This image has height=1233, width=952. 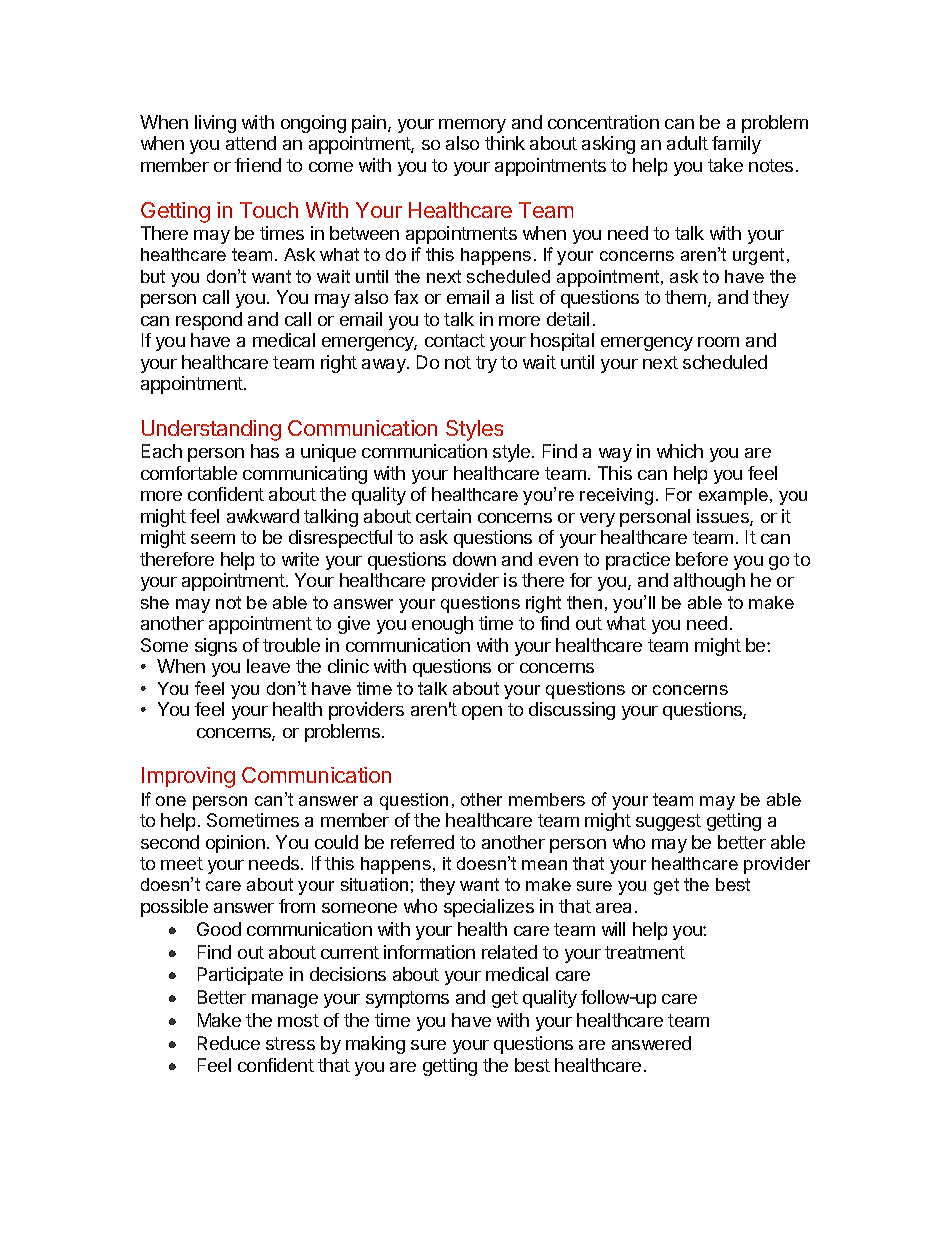 I want to click on symptoms, so click(x=407, y=999).
